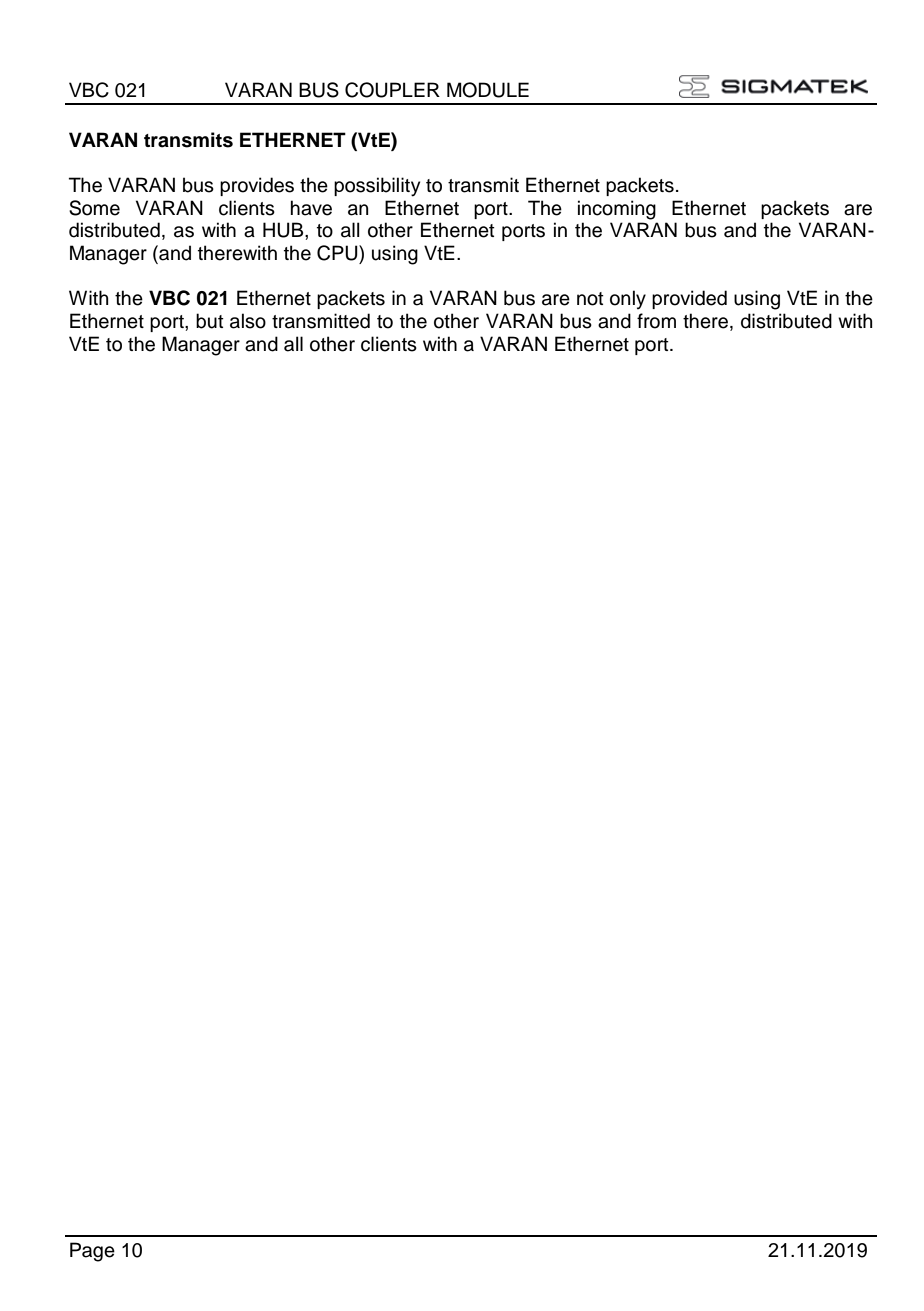 This screenshot has width=924, height=1311. What do you see at coordinates (248, 321) in the screenshot?
I see `also` at bounding box center [248, 321].
